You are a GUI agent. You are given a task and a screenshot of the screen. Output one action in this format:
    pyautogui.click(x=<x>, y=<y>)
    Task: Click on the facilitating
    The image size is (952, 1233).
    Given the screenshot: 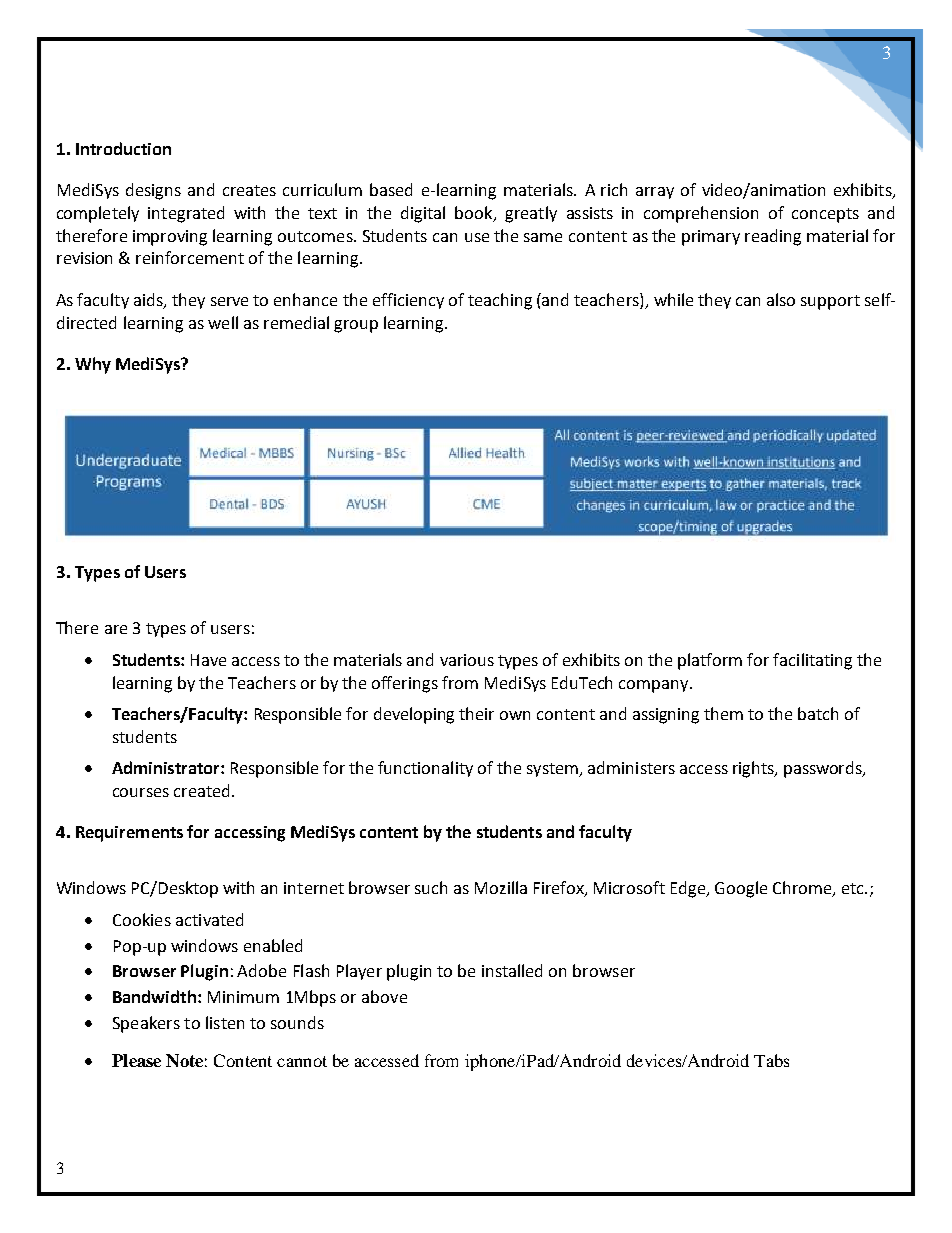 What is the action you would take?
    pyautogui.click(x=812, y=661)
